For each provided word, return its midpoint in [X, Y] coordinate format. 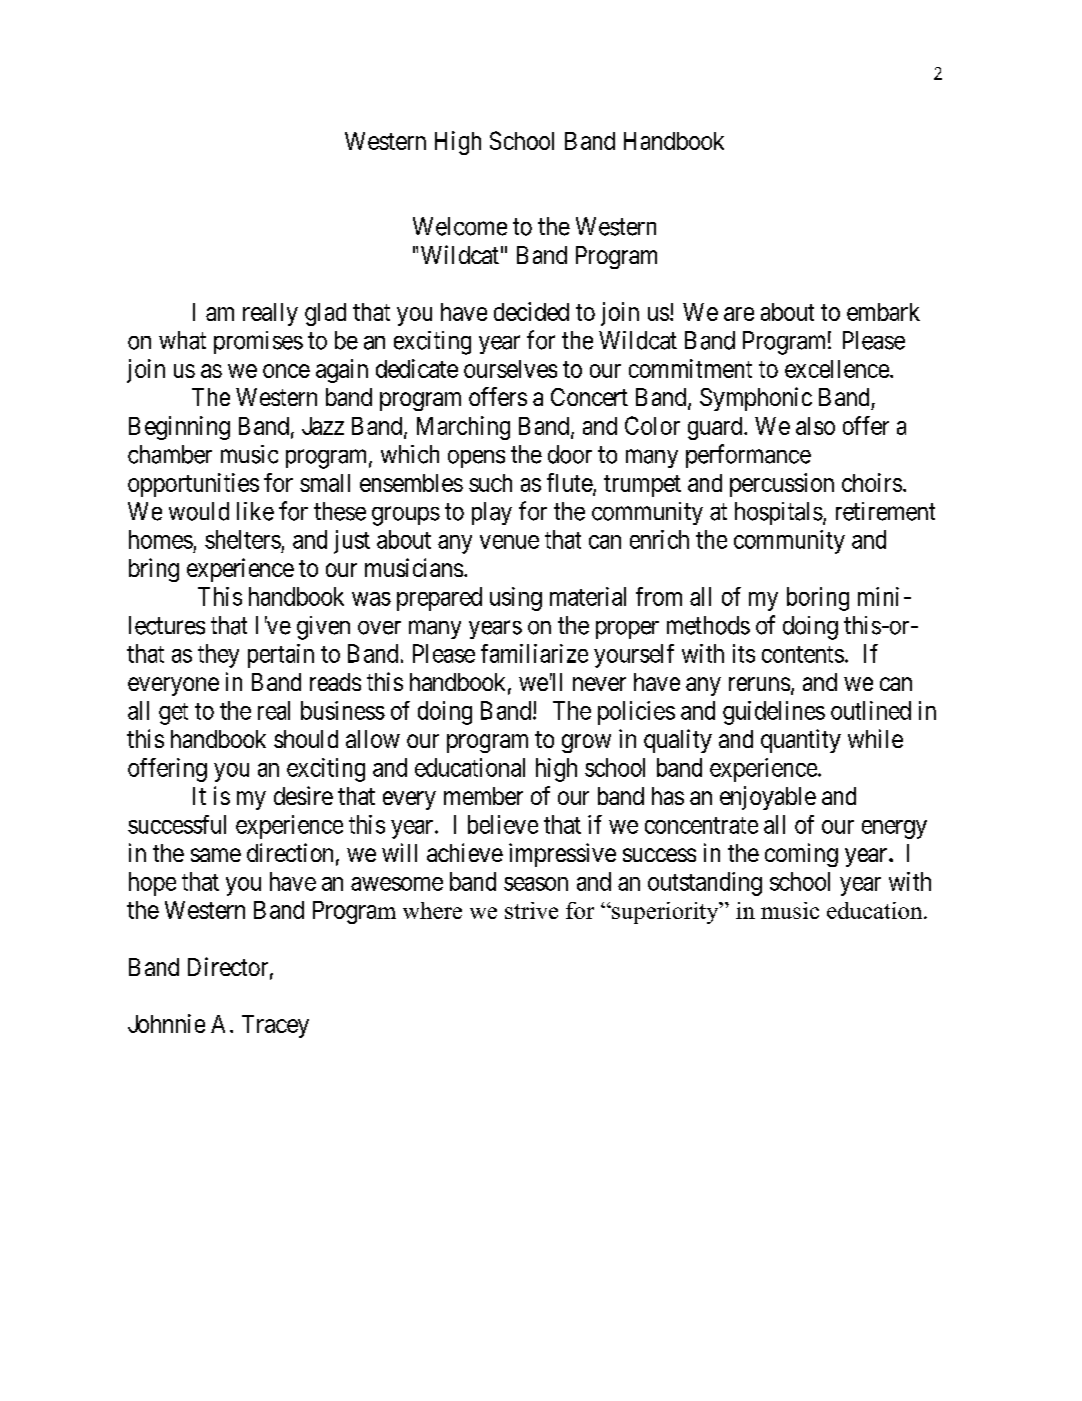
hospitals [779, 513]
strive [531, 910]
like [255, 511]
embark [883, 312]
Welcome [460, 226]
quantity [801, 741]
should [306, 739]
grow [586, 743]
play [492, 513]
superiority [665, 913]
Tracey [275, 1026]
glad [325, 314]
